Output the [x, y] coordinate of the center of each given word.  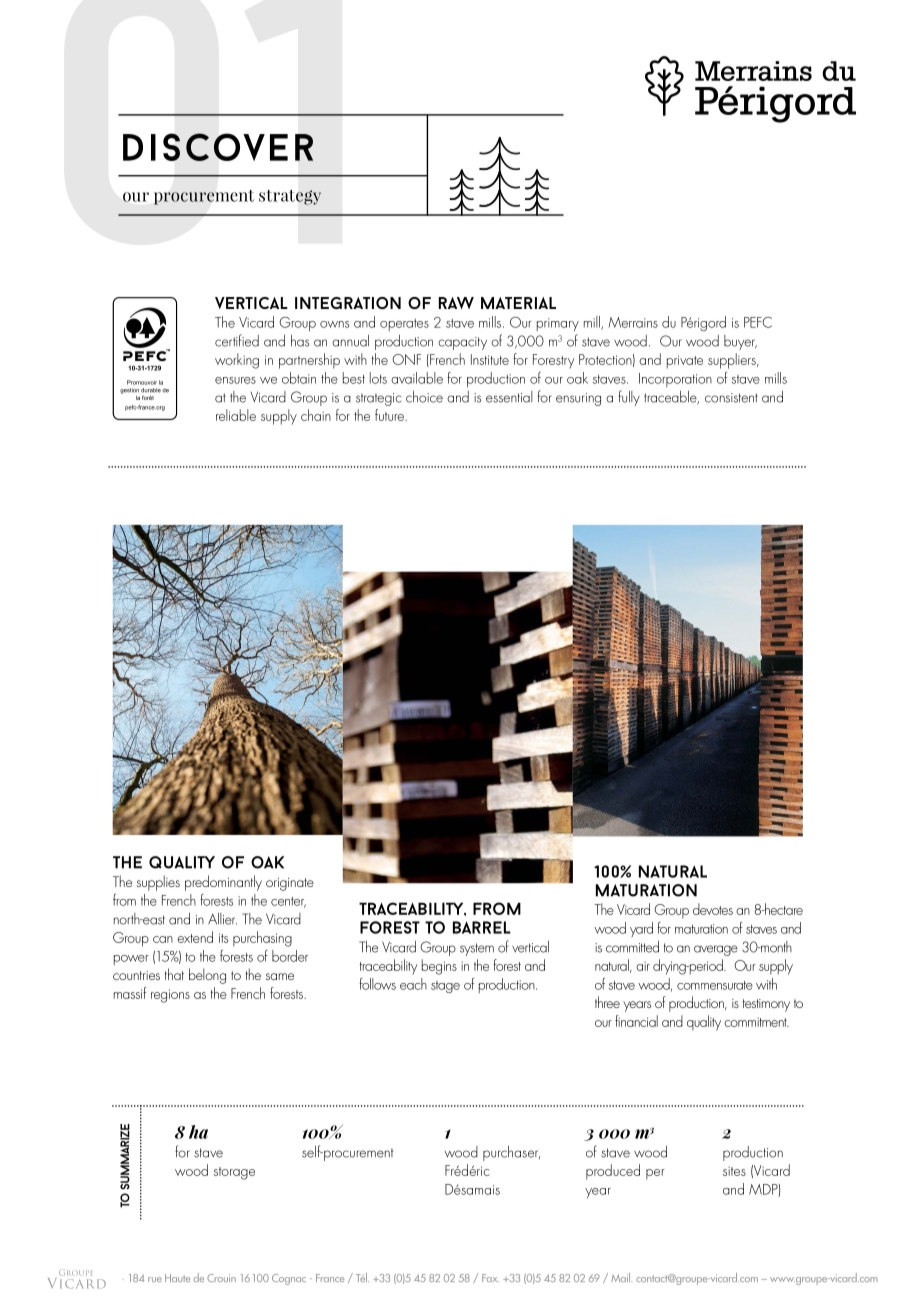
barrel [482, 927]
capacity [462, 343]
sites [734, 1171]
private [685, 362]
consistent [731, 398]
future [391, 415]
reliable [236, 415]
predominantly [223, 883]
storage [234, 1173]
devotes [713, 909]
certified [237, 340]
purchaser [511, 1153]
